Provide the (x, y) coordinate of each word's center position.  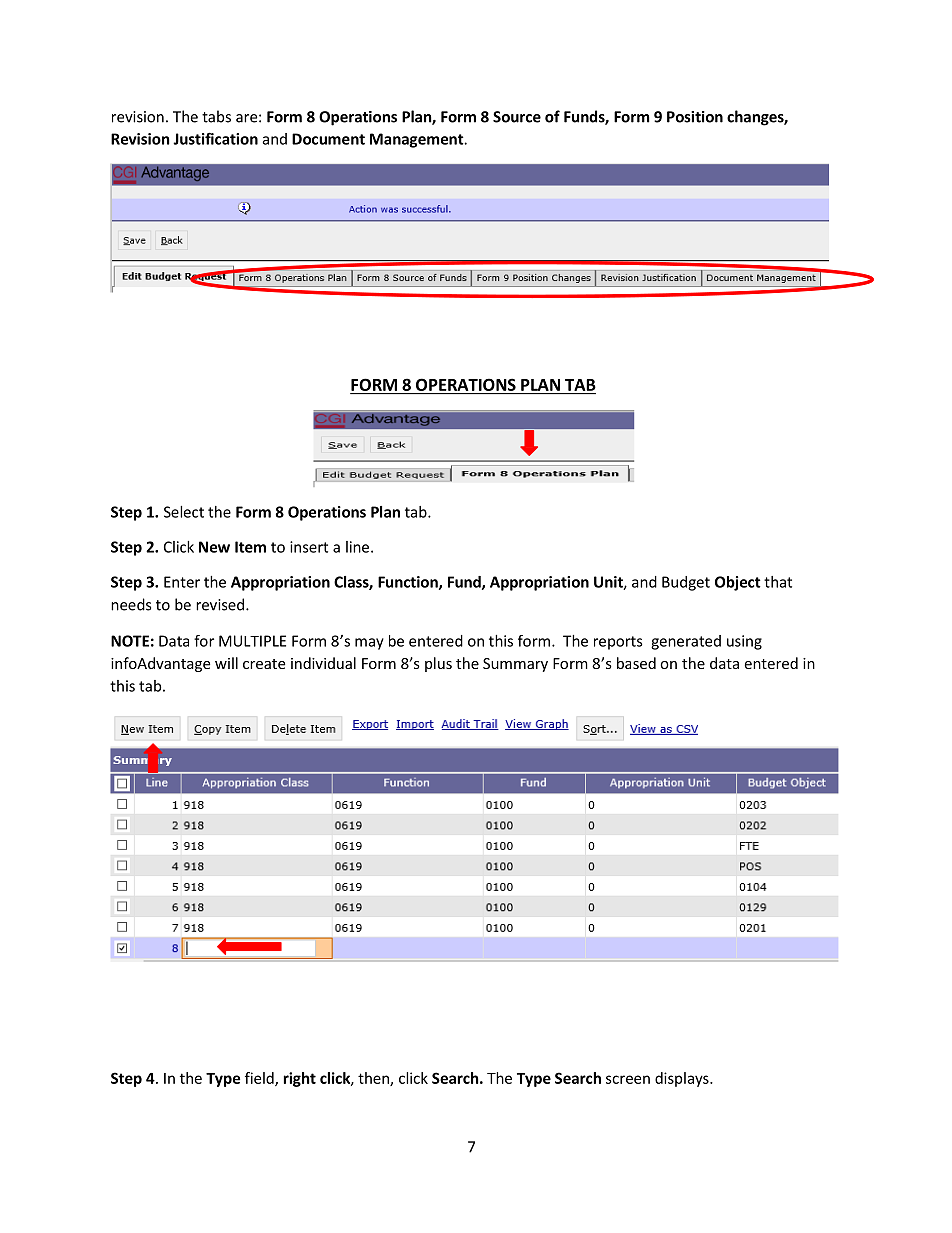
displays (683, 1079)
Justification (215, 138)
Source (517, 117)
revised (220, 604)
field (260, 1079)
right (300, 1079)
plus (438, 664)
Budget (686, 583)
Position (695, 117)
